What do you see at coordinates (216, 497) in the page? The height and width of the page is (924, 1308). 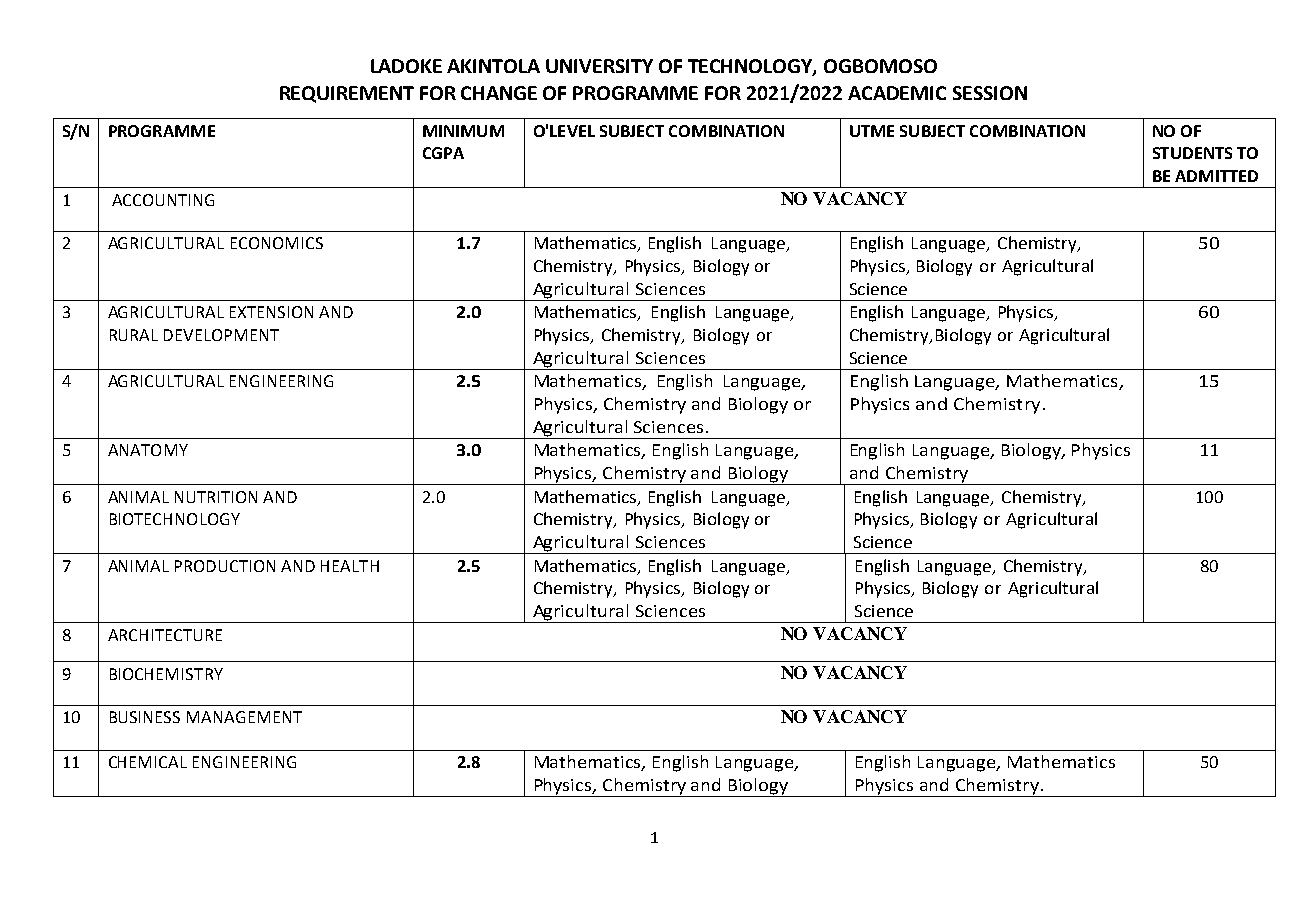 I see `NUTRITION` at bounding box center [216, 497].
